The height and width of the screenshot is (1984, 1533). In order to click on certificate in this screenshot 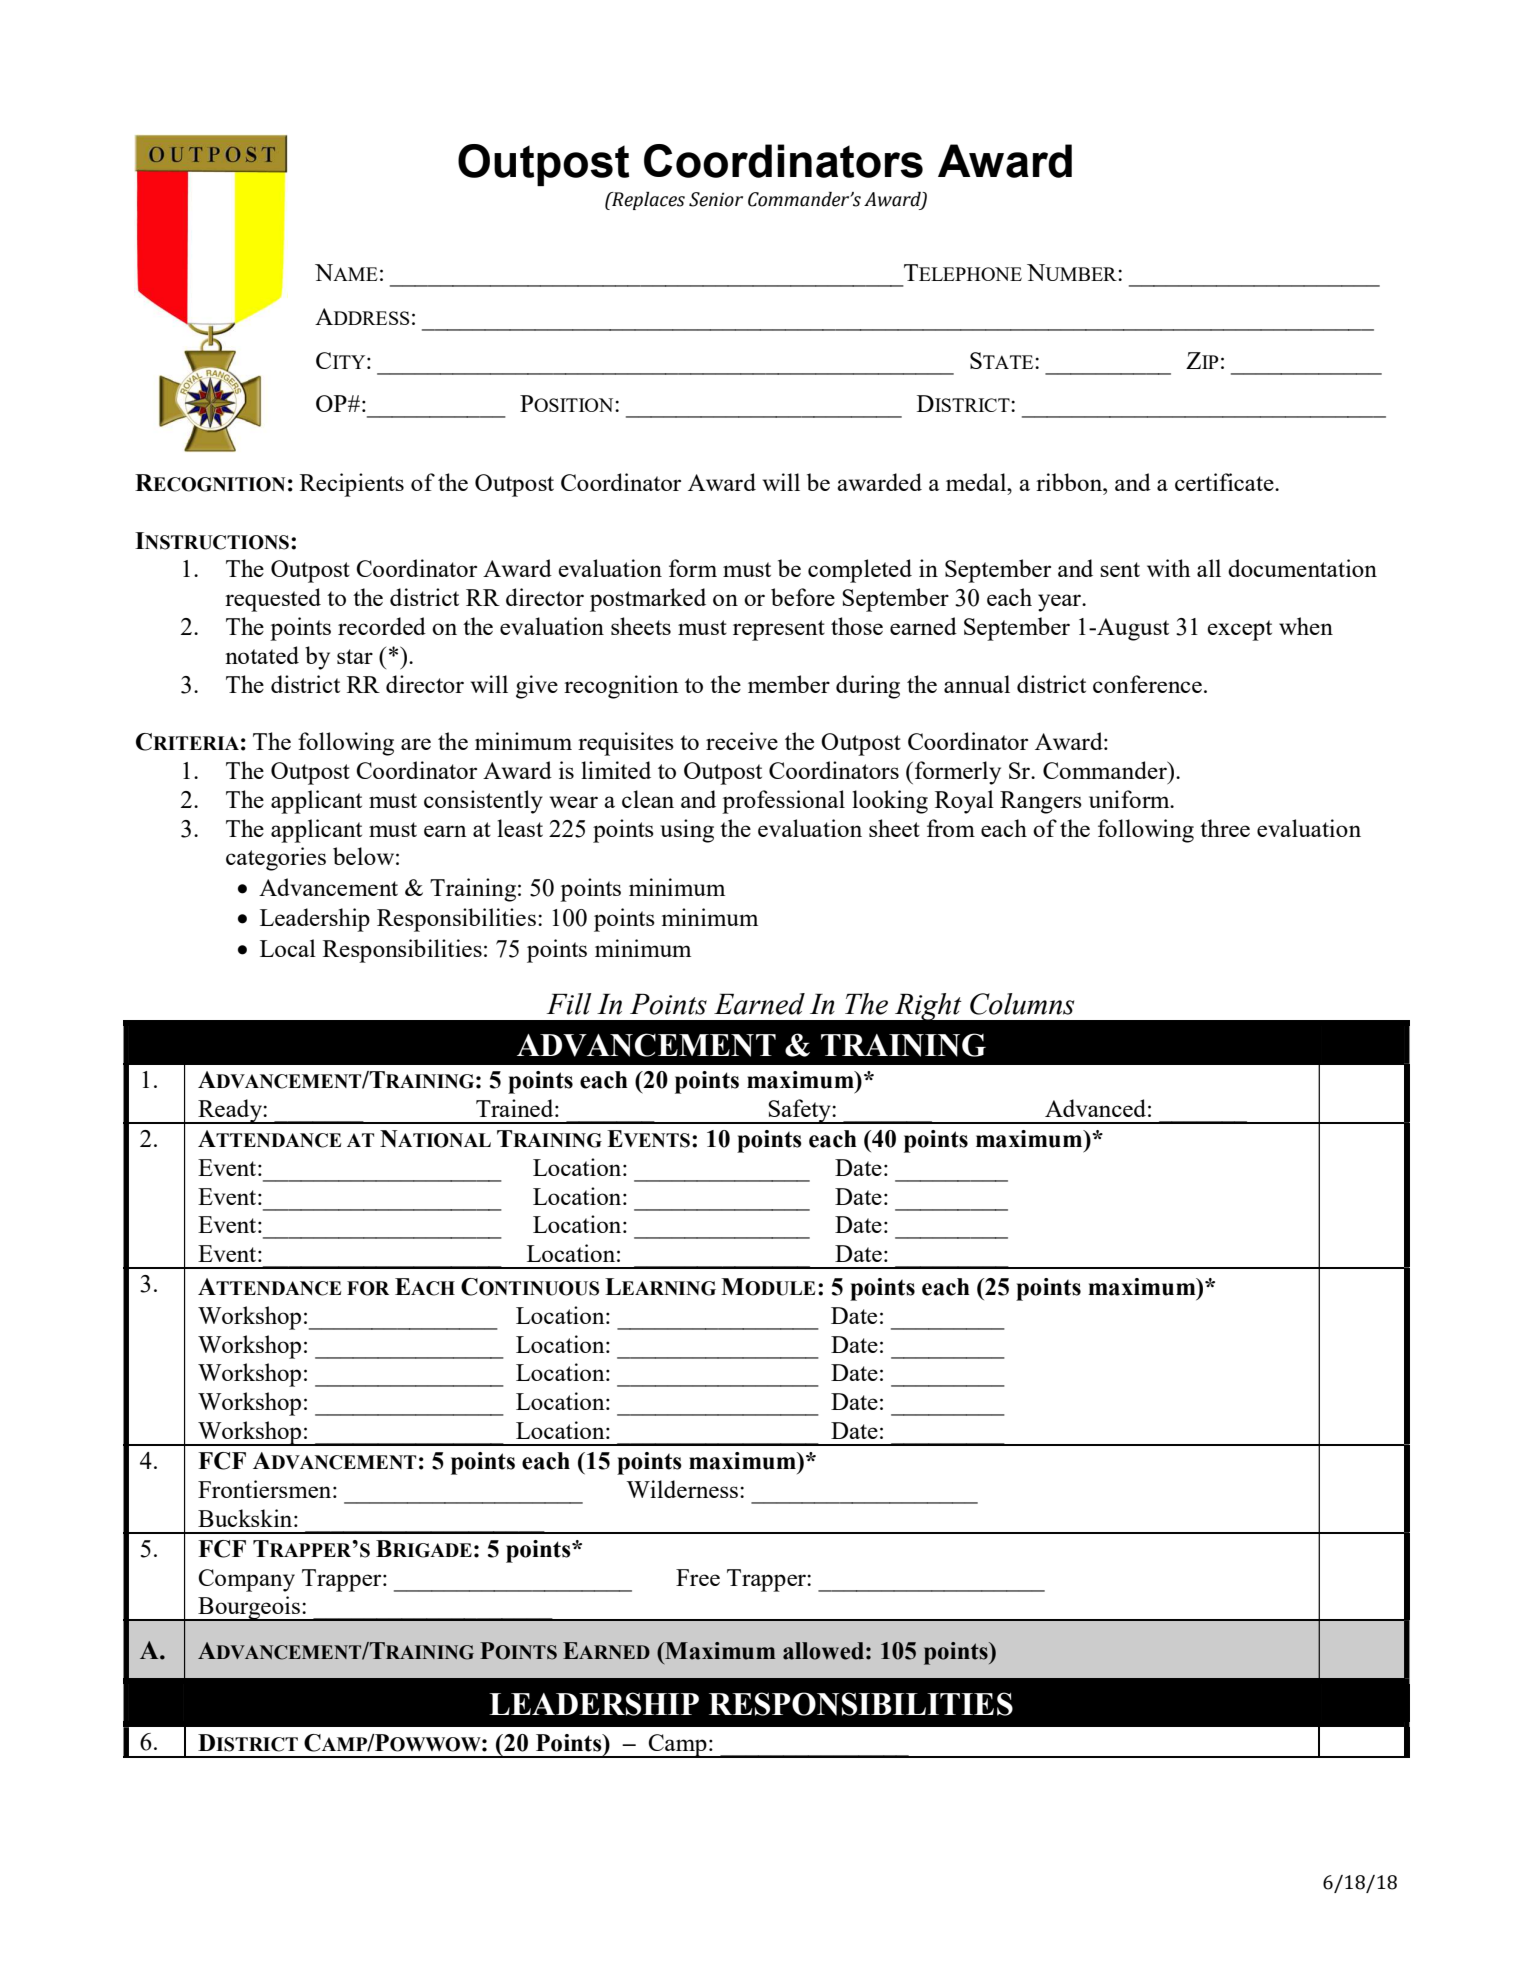, I will do `click(1225, 482)`.
